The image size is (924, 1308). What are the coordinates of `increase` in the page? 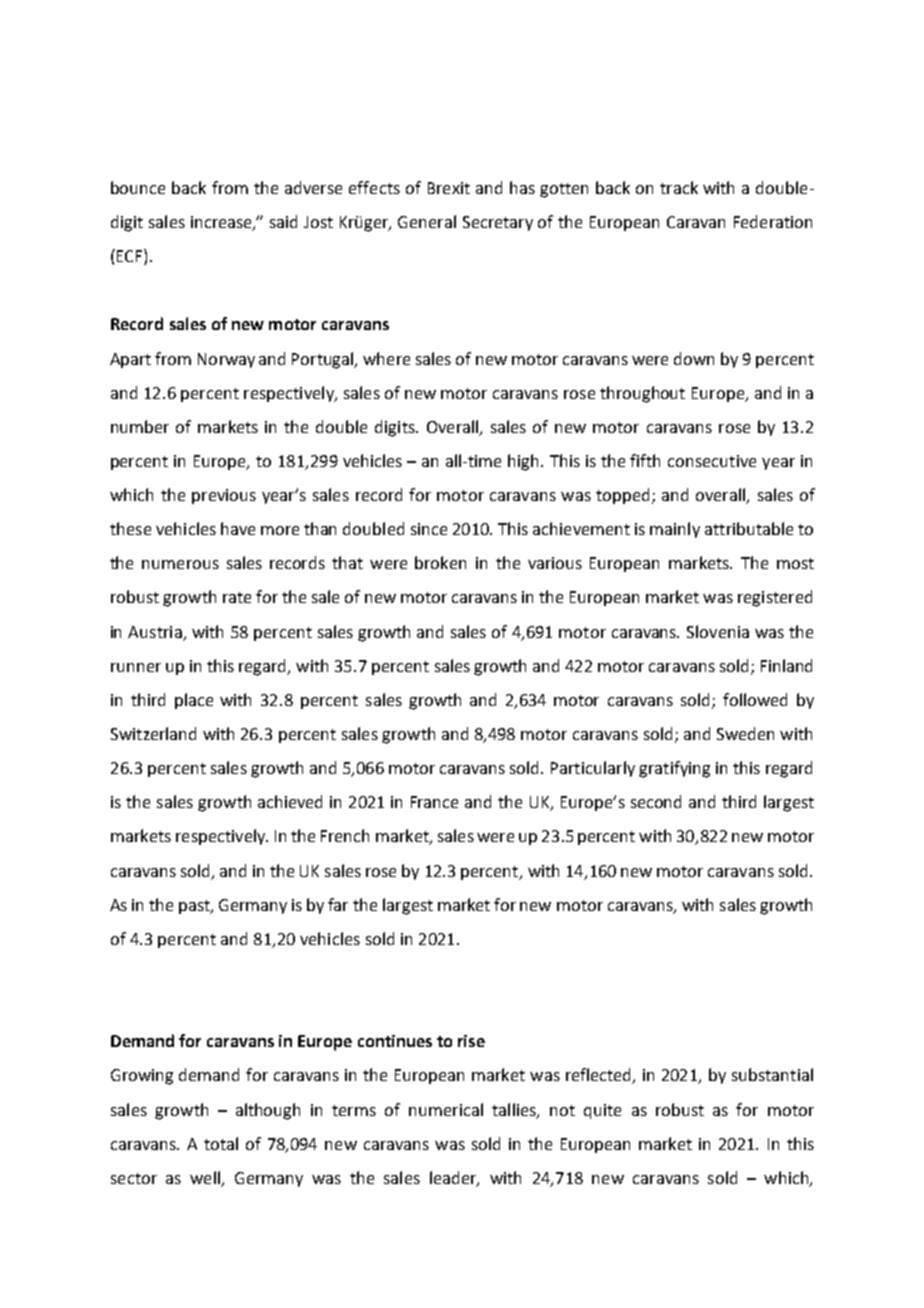 It's located at (222, 223).
